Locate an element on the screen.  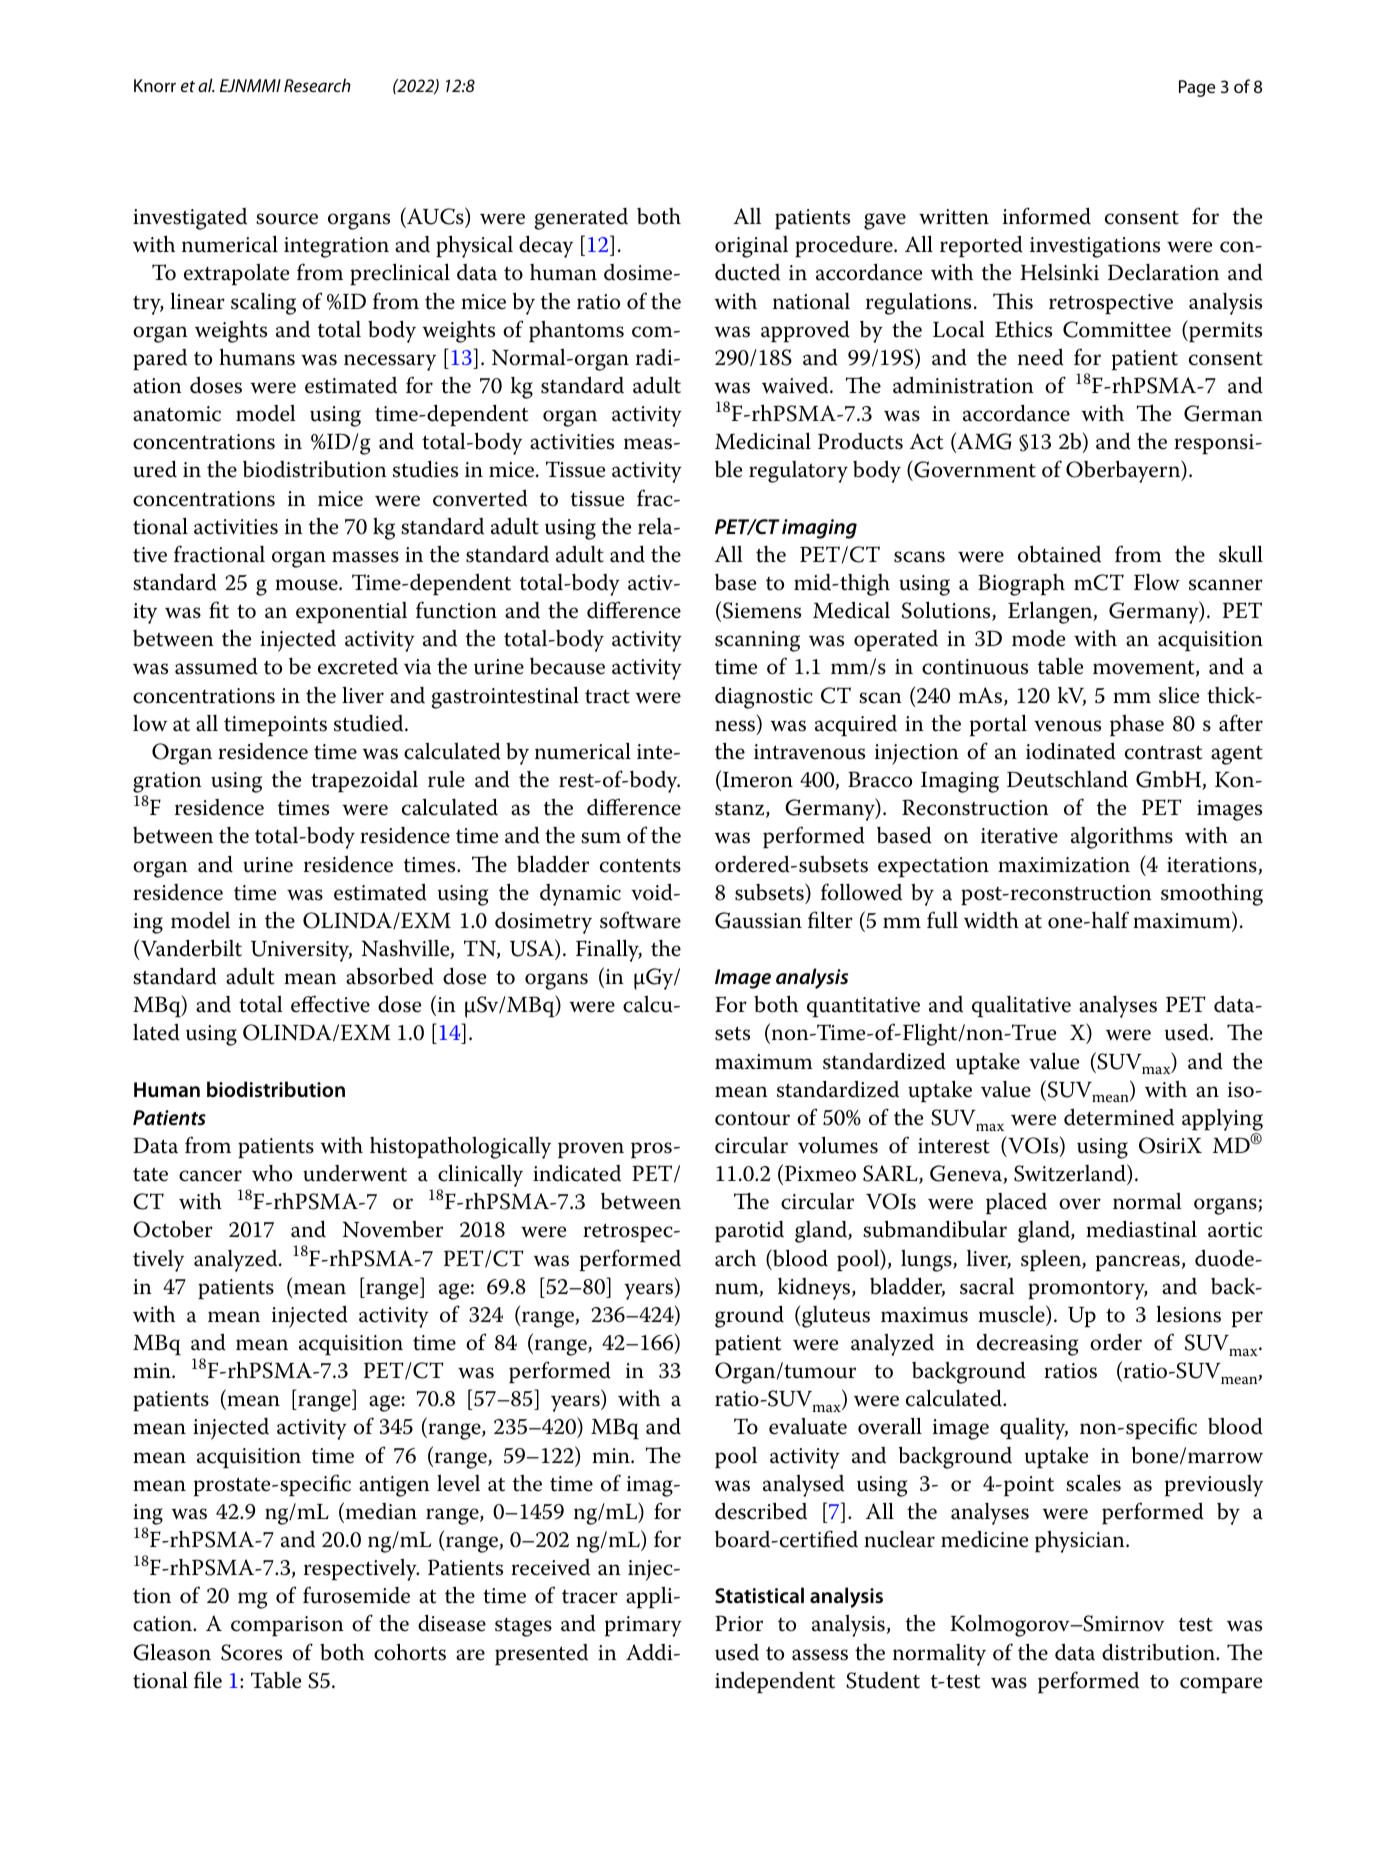
comparison is located at coordinates (287, 1626).
